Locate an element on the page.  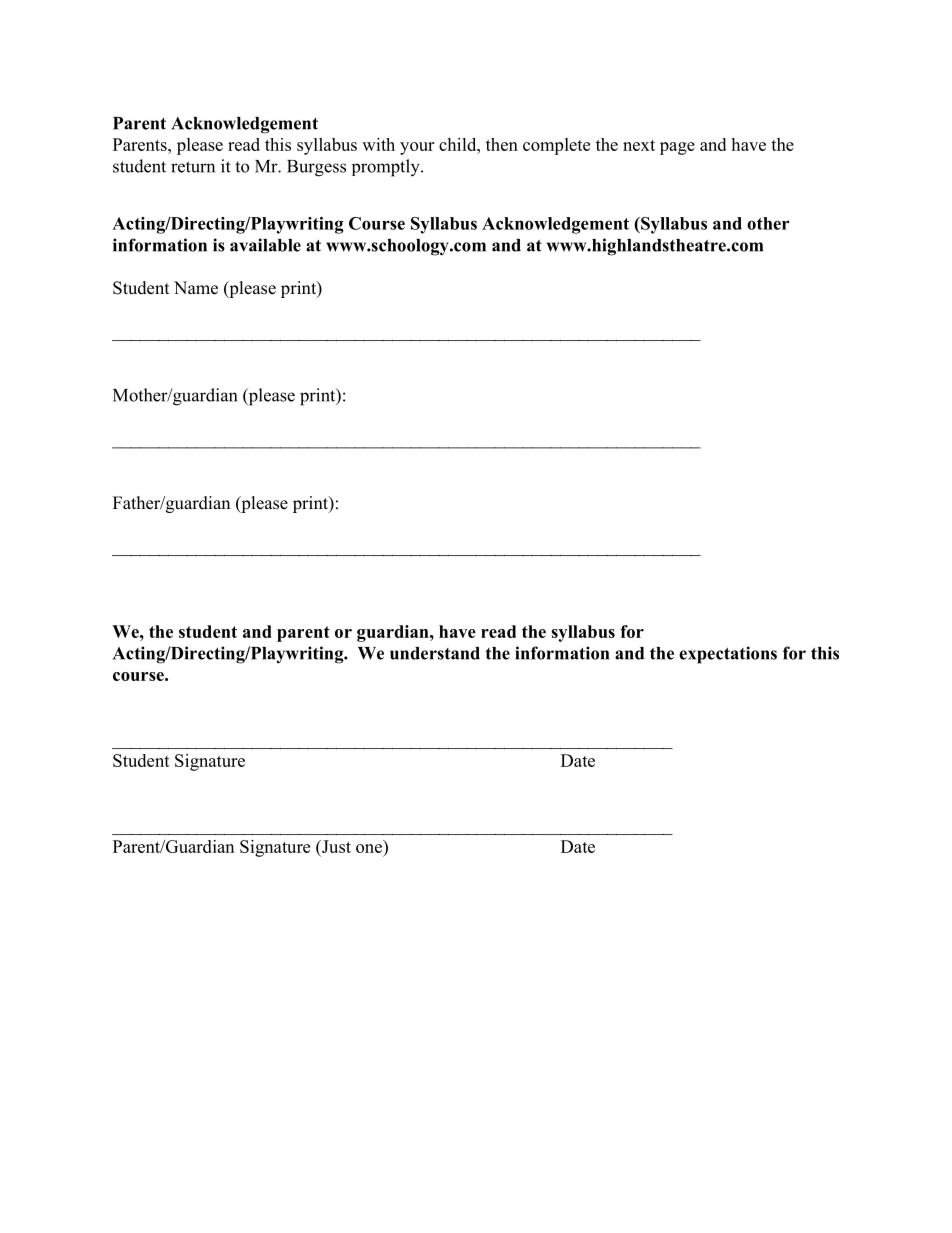
expectations is located at coordinates (728, 655).
